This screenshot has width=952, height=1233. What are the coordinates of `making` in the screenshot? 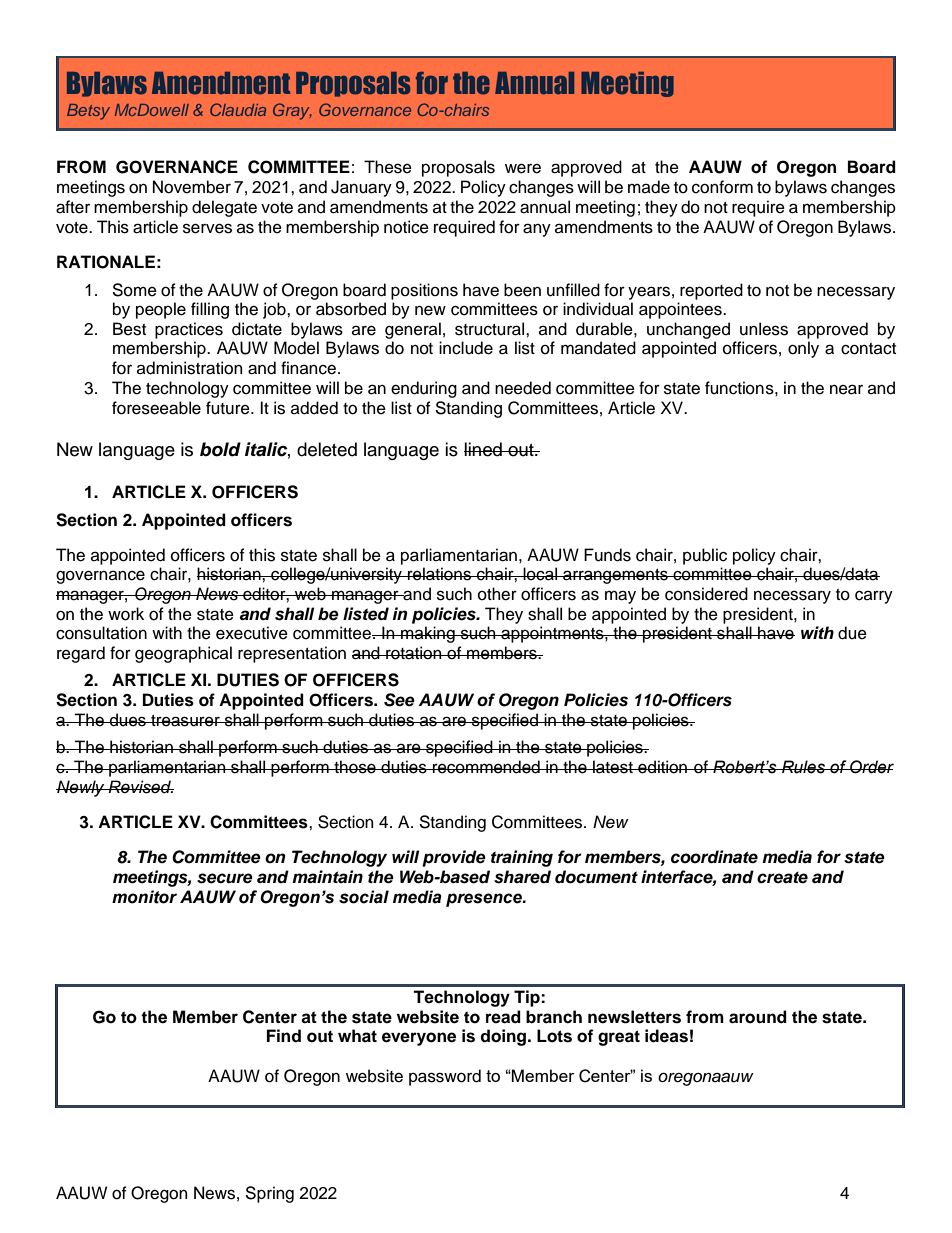 It's located at (428, 634).
